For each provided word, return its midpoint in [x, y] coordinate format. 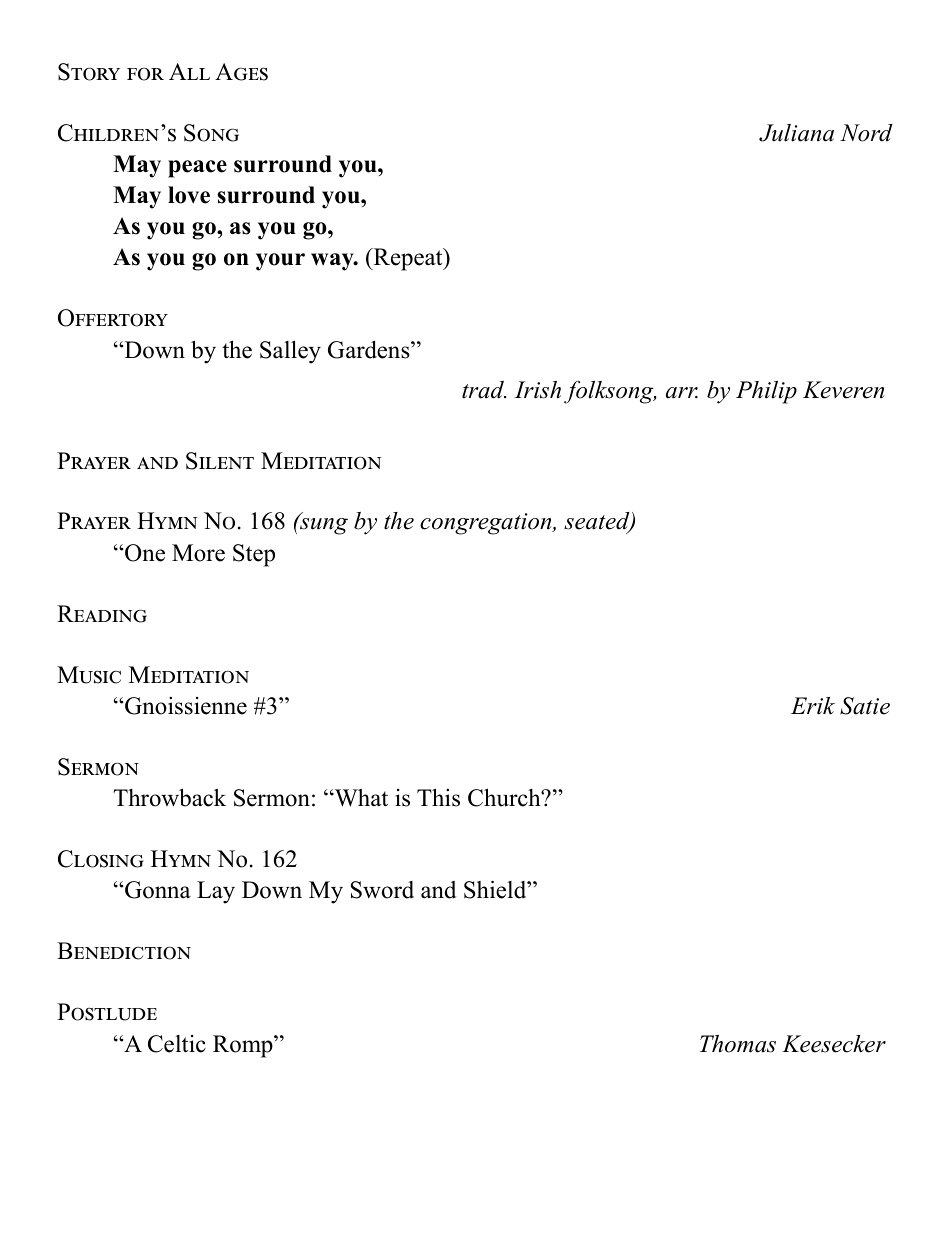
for [145, 74]
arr [682, 393]
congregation [487, 524]
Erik [813, 706]
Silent [220, 461]
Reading [102, 614]
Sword [382, 890]
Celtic [177, 1044]
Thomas [738, 1044]
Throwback [169, 797]
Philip [766, 392]
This [438, 797]
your [280, 262]
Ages [241, 72]
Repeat [408, 259]
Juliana [796, 133]
